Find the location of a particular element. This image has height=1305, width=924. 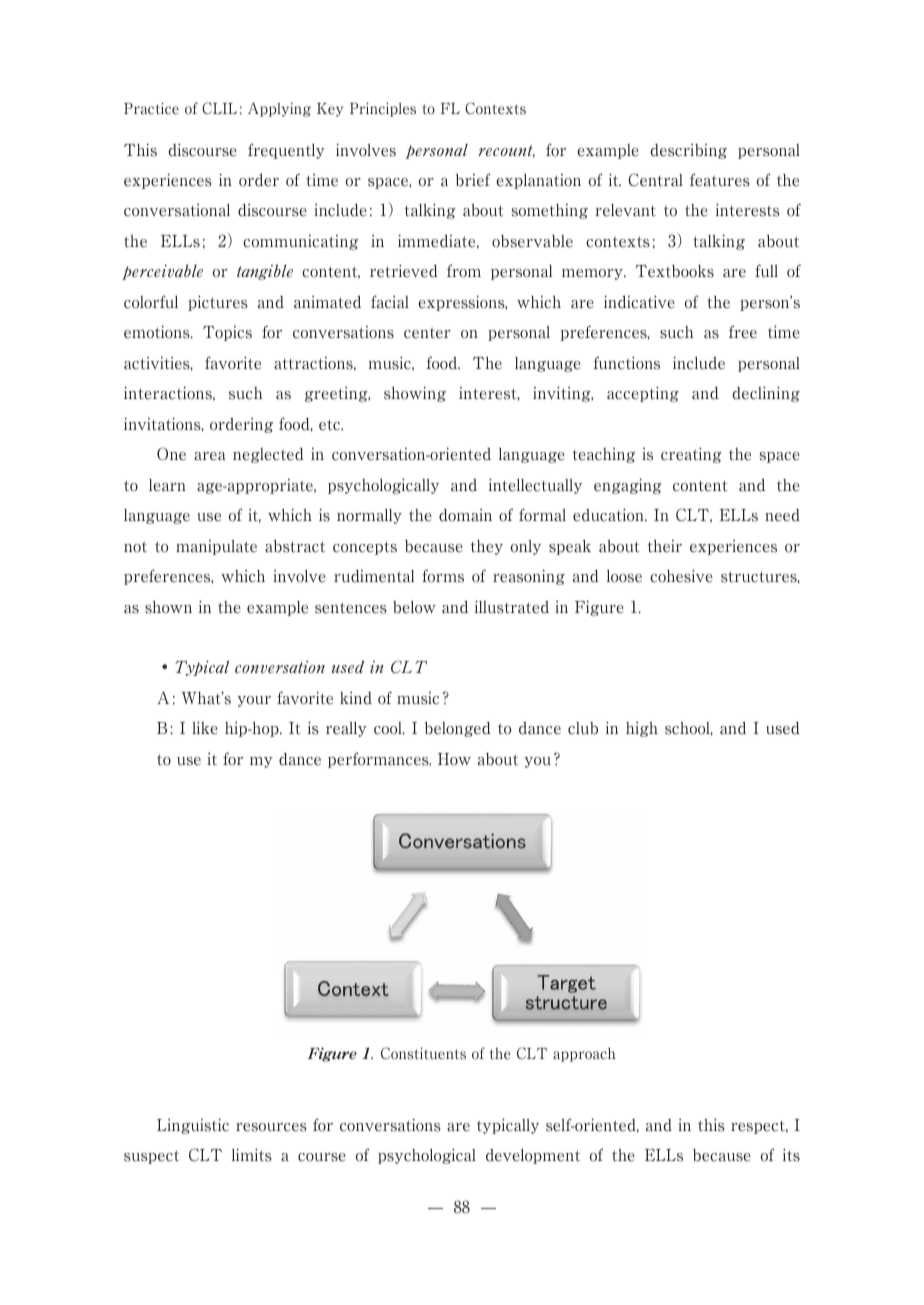

describing is located at coordinates (688, 151).
